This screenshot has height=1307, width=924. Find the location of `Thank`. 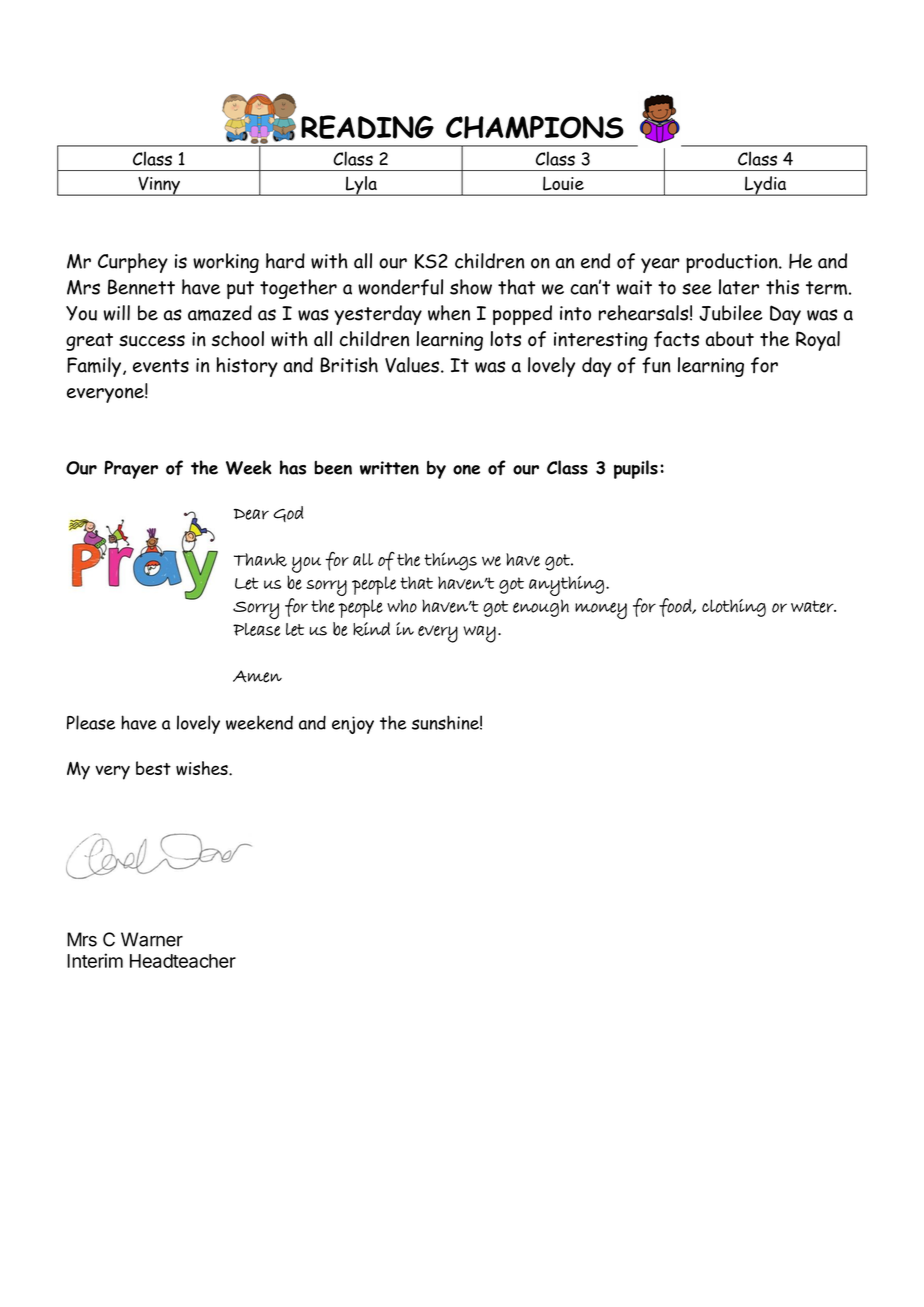

Thank is located at coordinates (260, 560).
